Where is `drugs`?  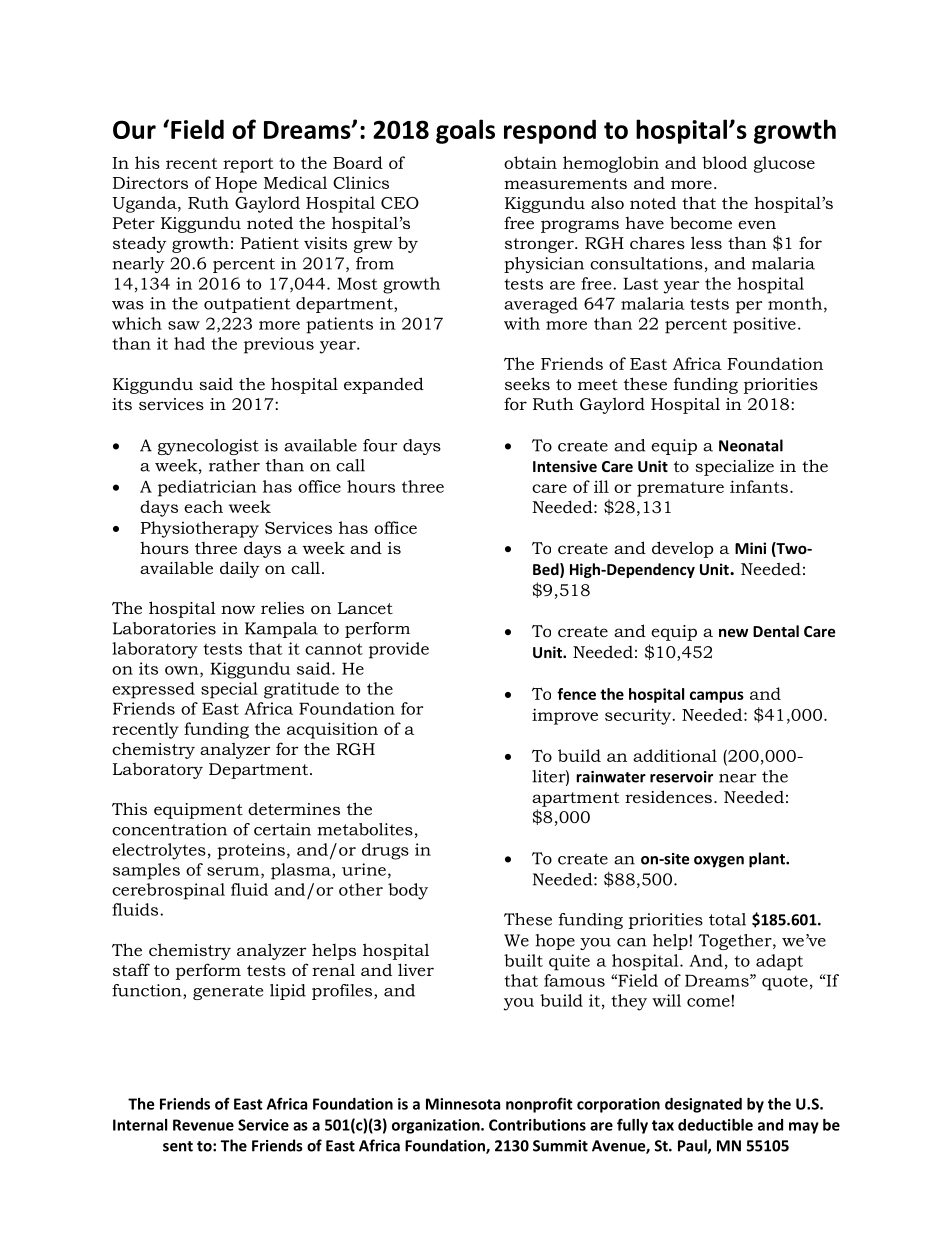 drugs is located at coordinates (385, 851).
